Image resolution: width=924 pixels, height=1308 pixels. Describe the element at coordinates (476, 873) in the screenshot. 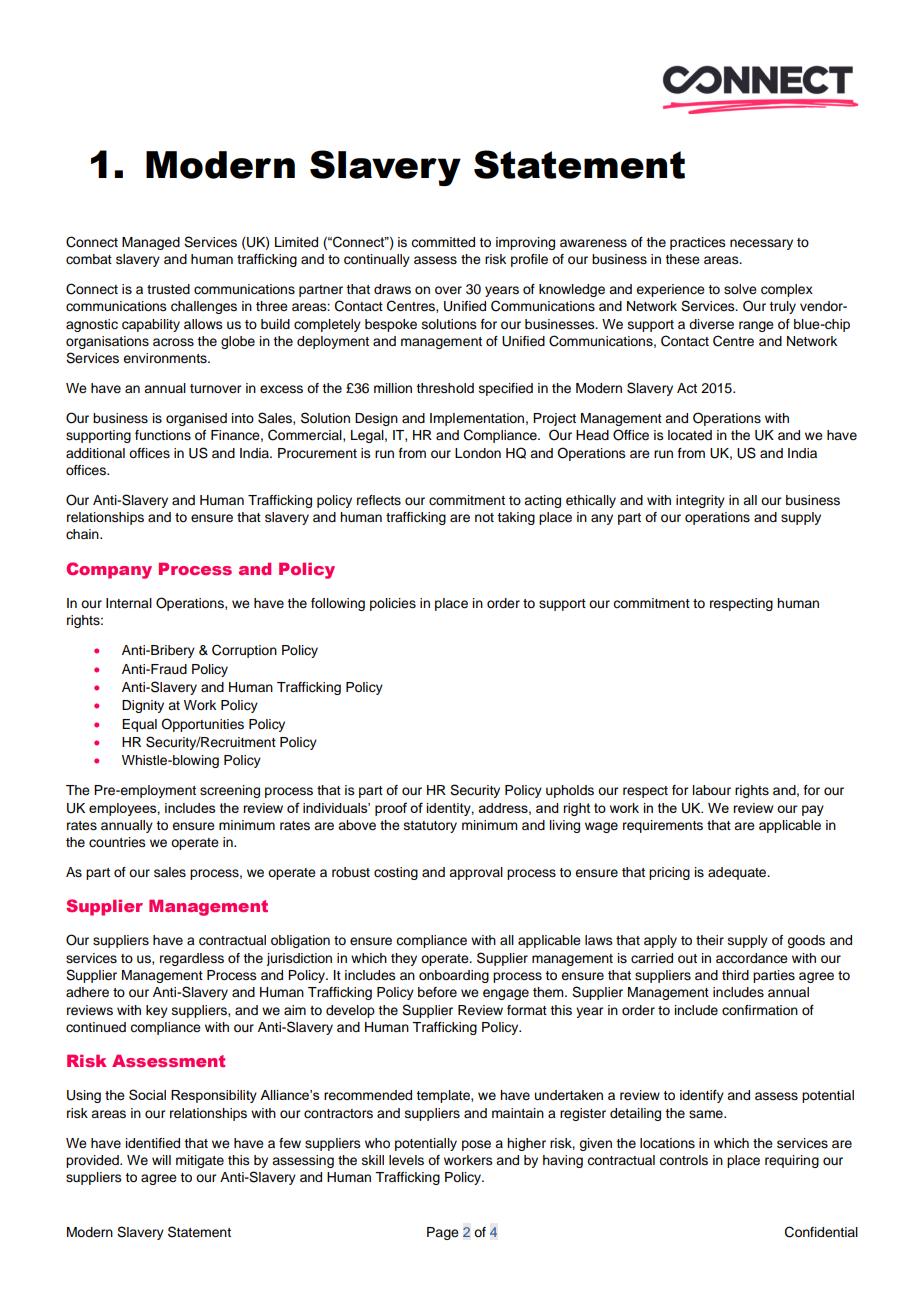

I see `approval` at that location.
